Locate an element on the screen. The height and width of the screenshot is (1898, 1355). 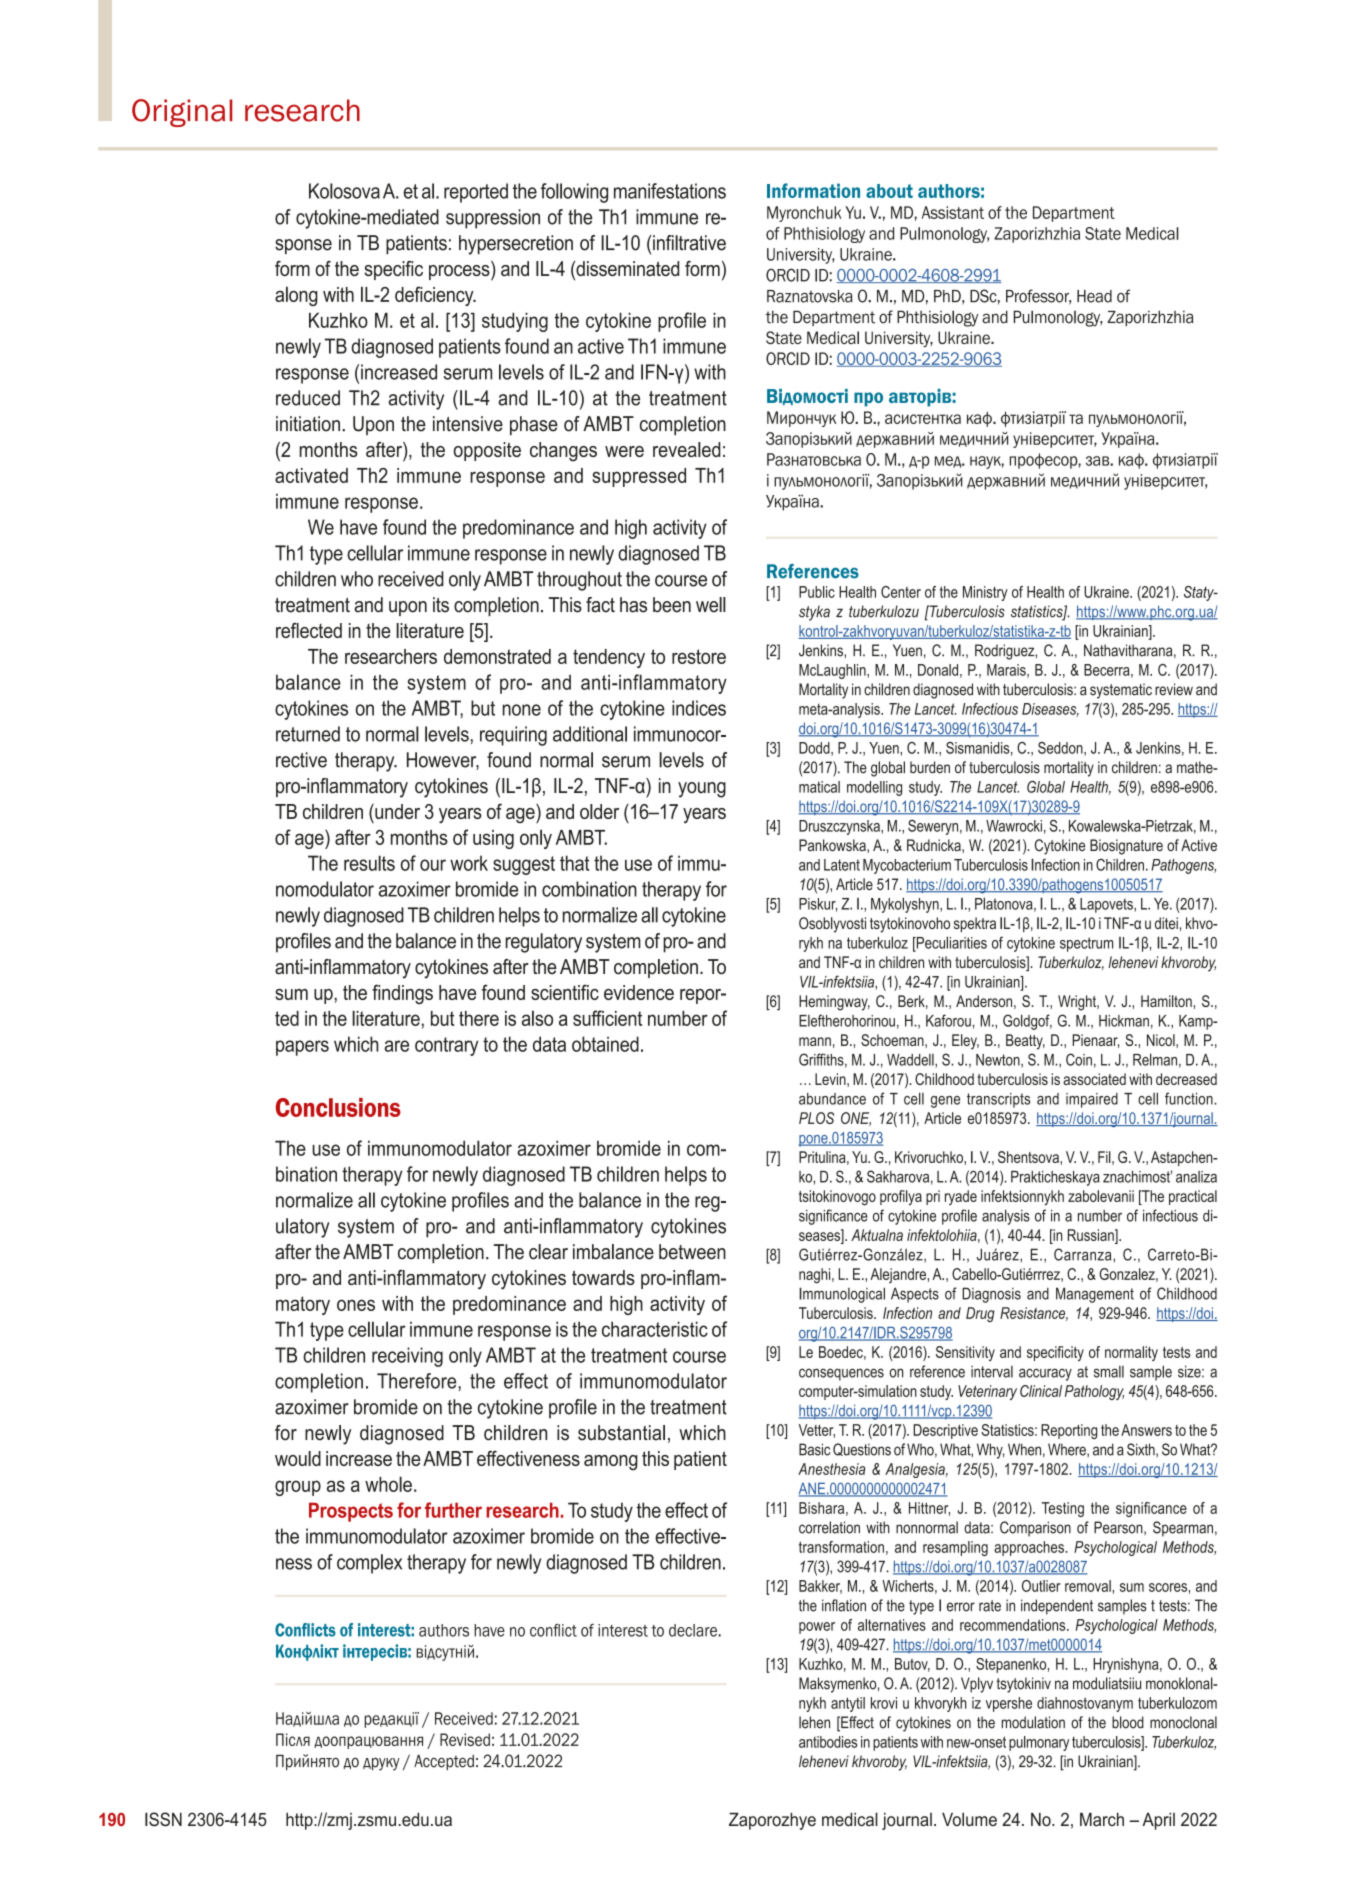
manifestations is located at coordinates (670, 191).
